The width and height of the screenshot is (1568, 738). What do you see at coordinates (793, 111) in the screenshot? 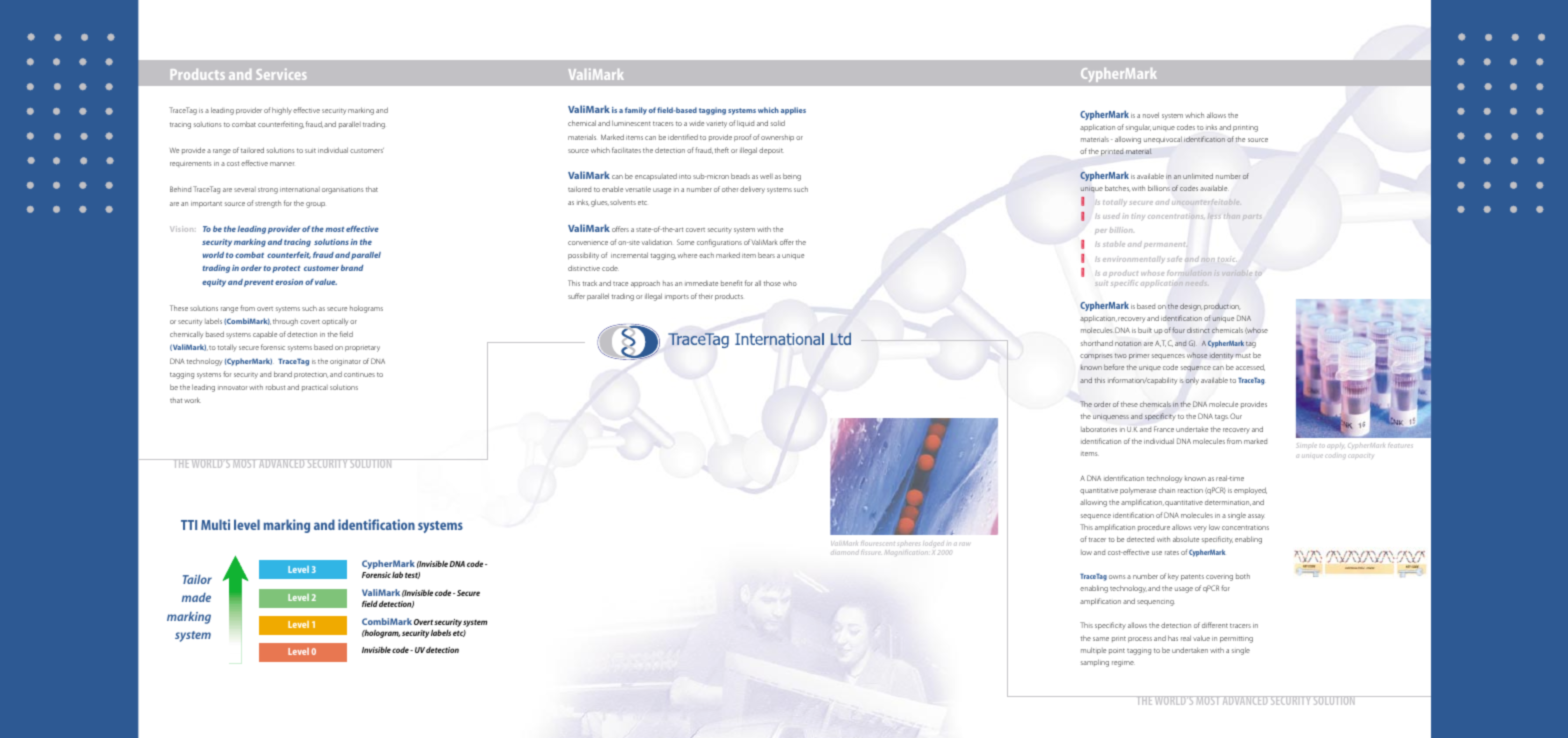
I see `applies` at bounding box center [793, 111].
